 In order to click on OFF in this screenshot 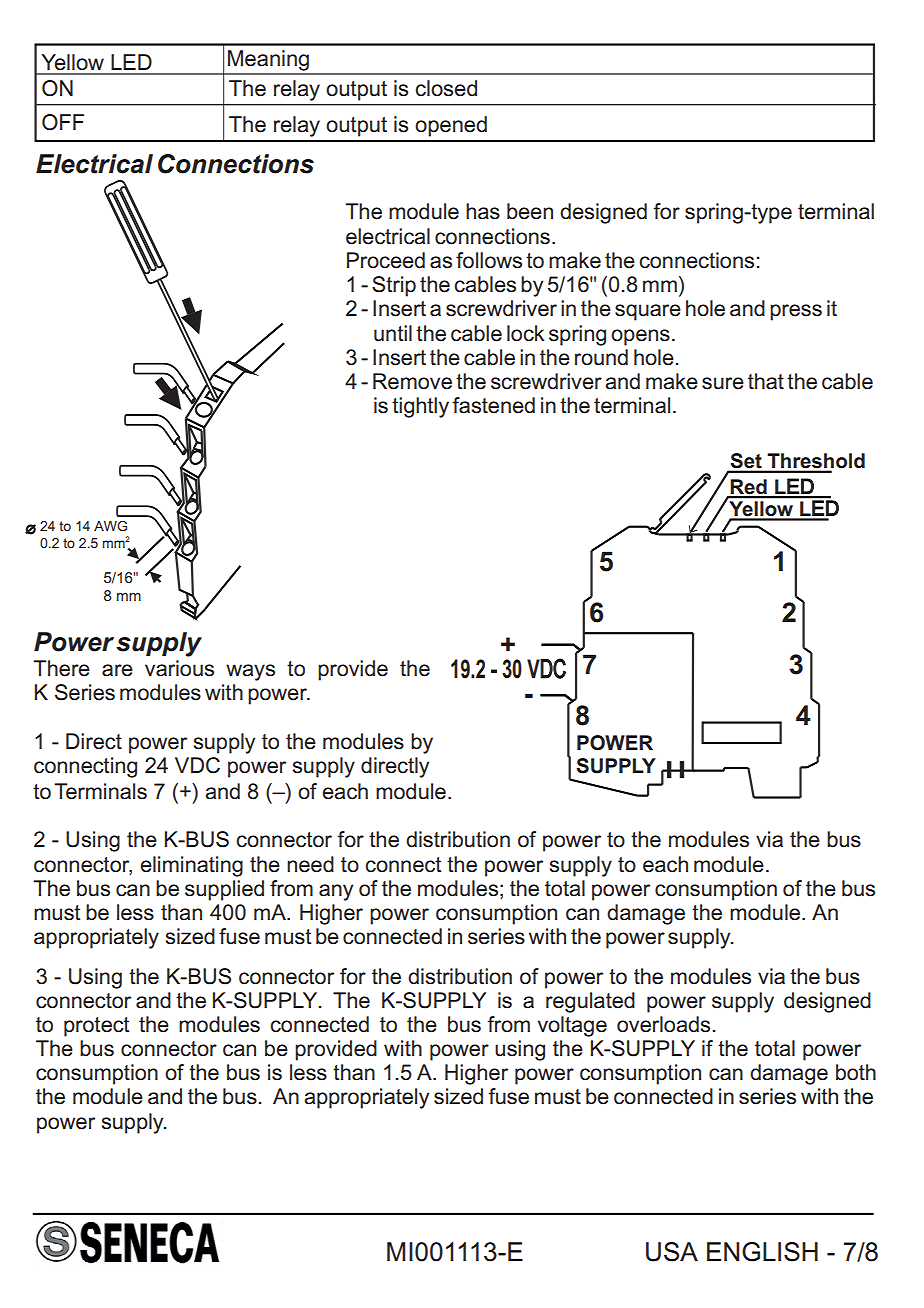, I will do `click(63, 122)`.
